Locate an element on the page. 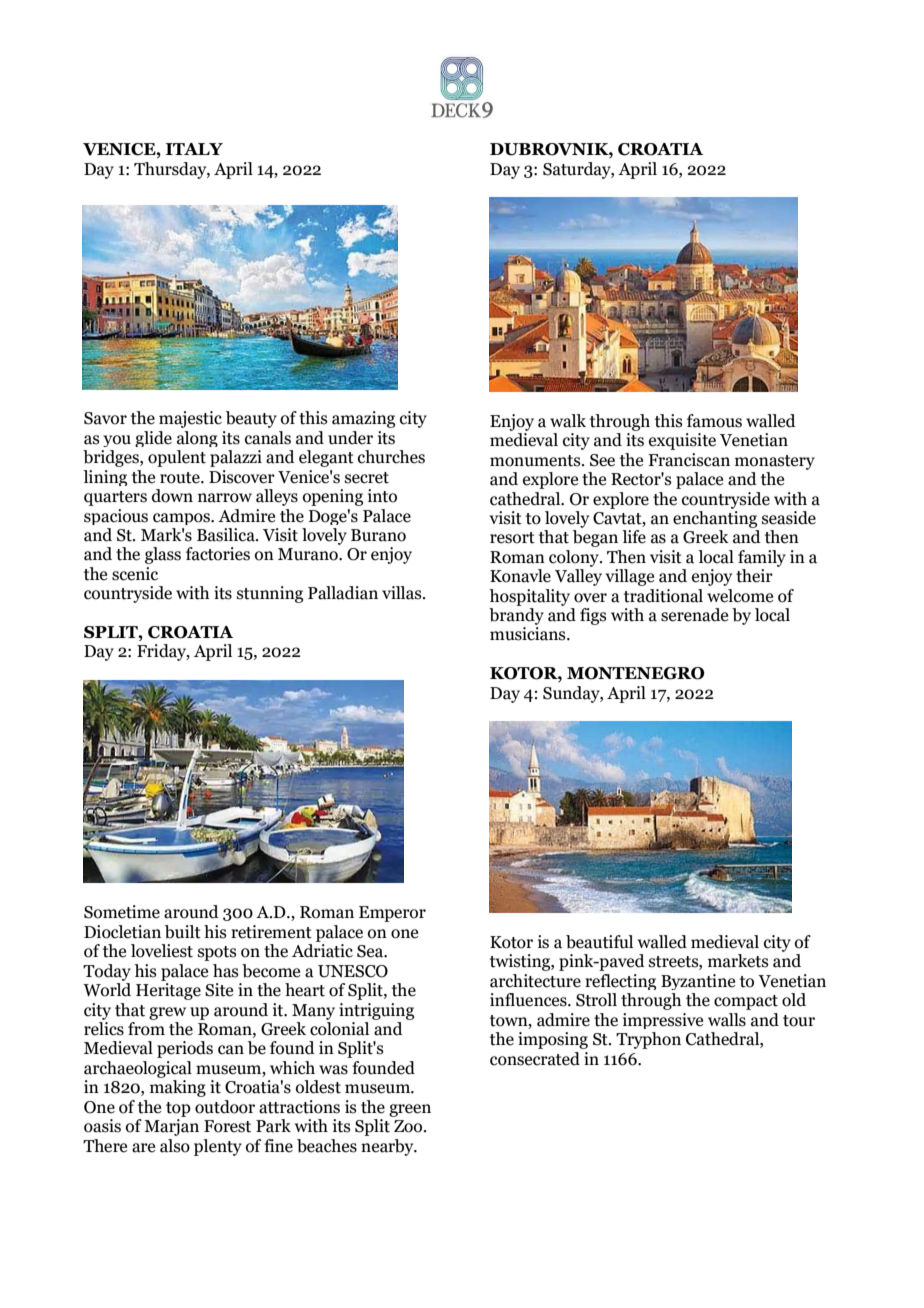 This image has width=924, height=1308. into is located at coordinates (382, 496).
